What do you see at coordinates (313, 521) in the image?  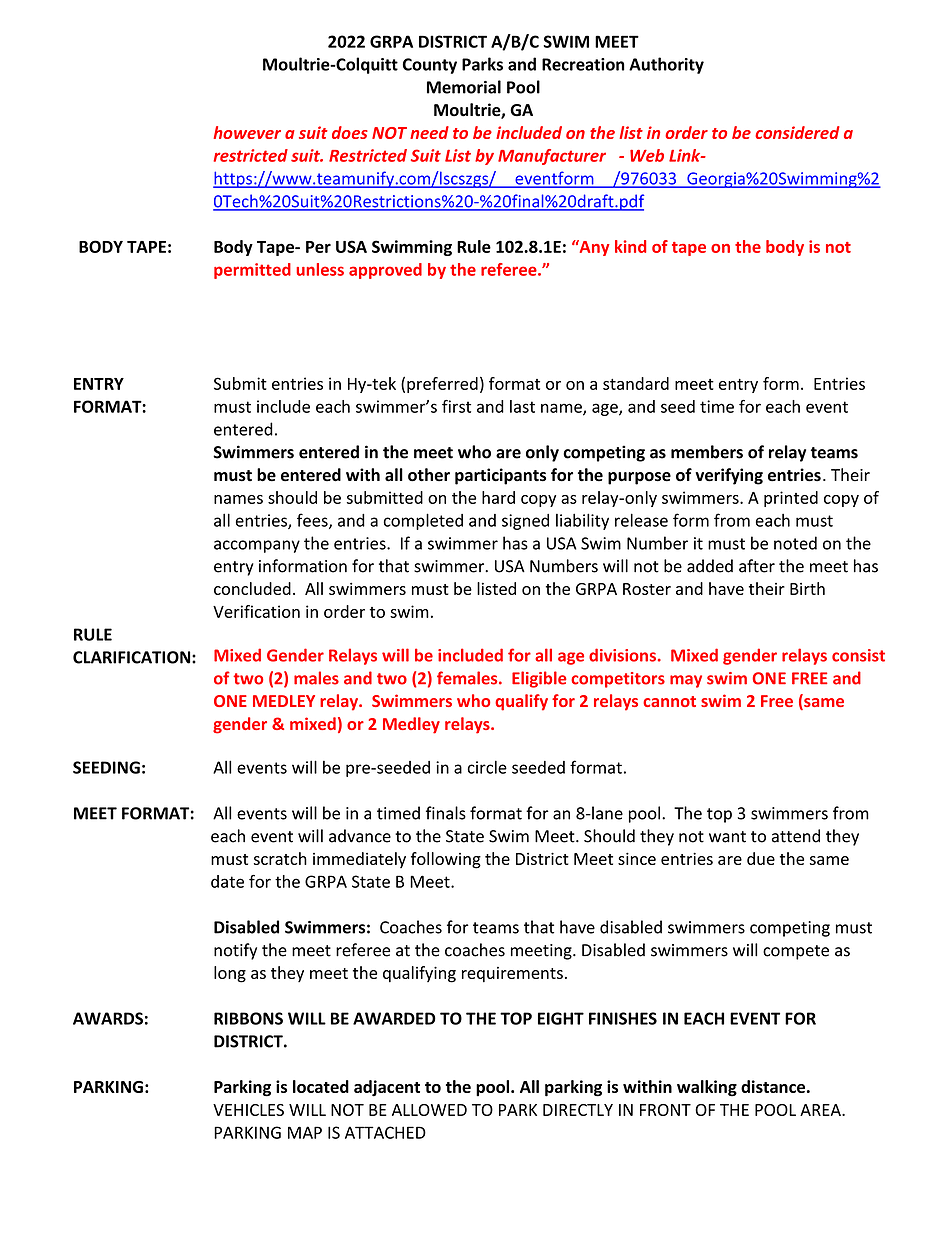 I see `fees` at bounding box center [313, 521].
